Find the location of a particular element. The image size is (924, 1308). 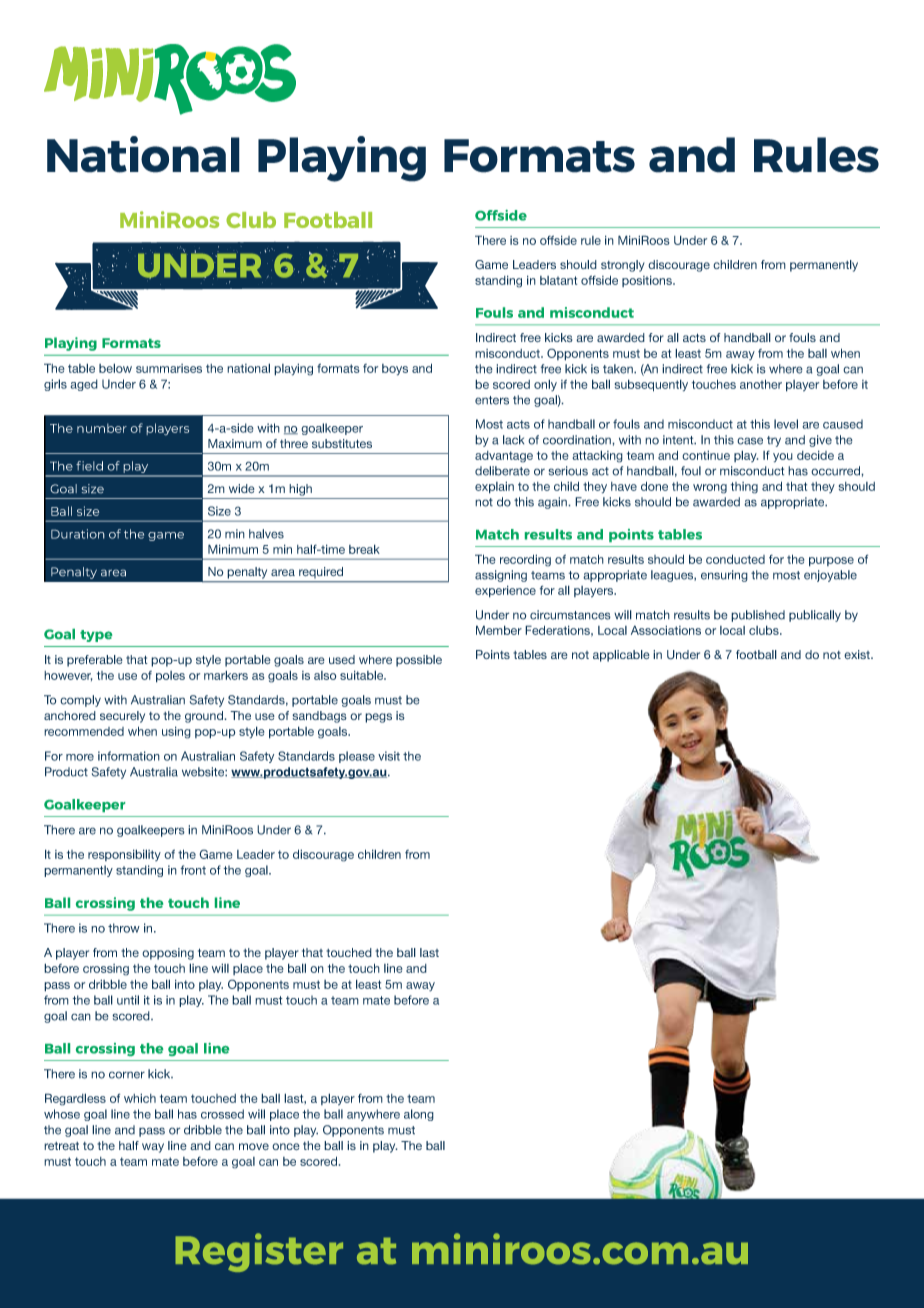

blatant is located at coordinates (558, 280).
